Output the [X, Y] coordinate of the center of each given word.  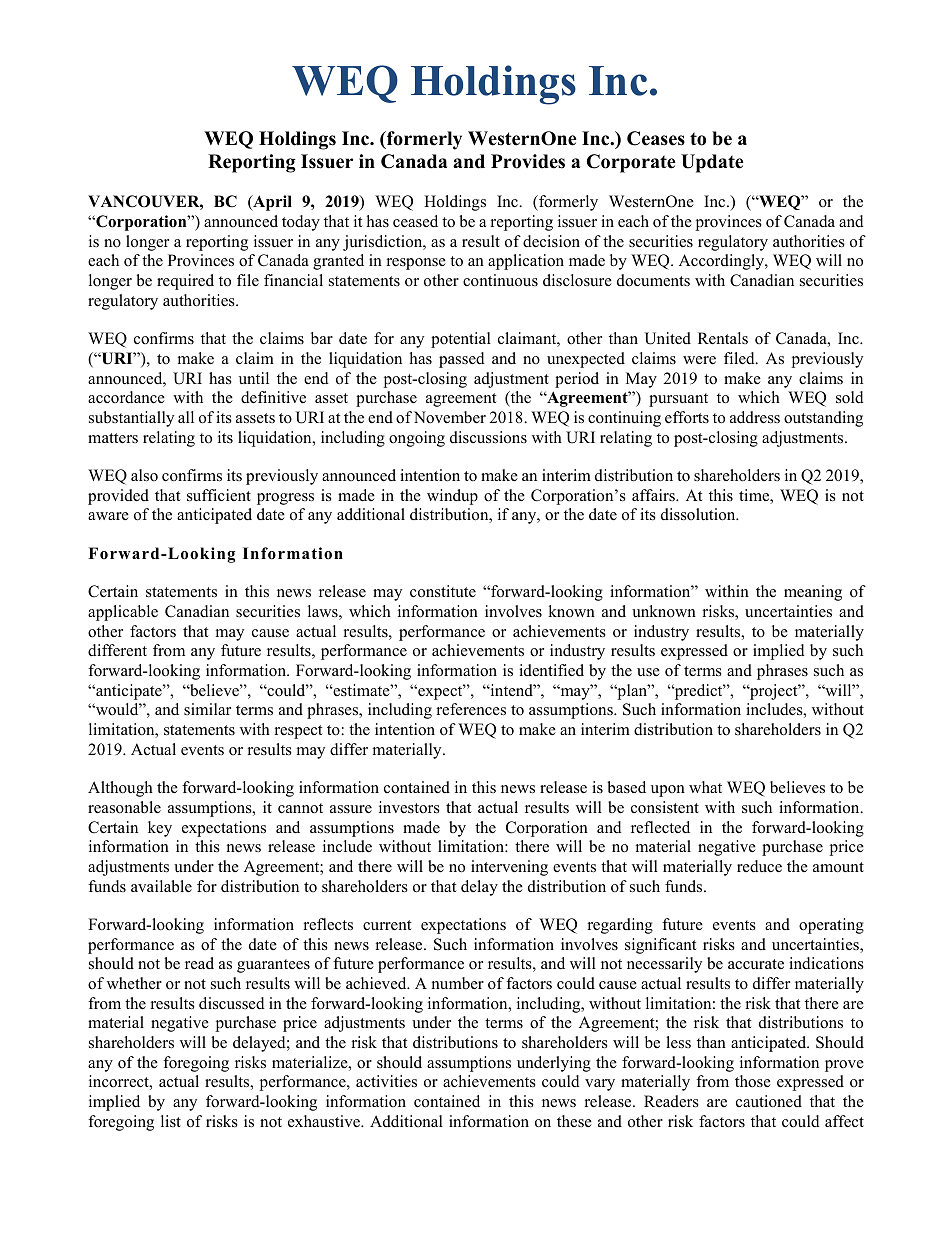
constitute [443, 591]
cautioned [769, 1101]
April [271, 203]
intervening [509, 868]
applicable [123, 613]
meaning [813, 593]
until [254, 378]
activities [386, 1081]
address [755, 417]
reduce [759, 866]
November [450, 417]
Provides [528, 161]
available [161, 886]
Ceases [656, 138]
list [171, 1121]
